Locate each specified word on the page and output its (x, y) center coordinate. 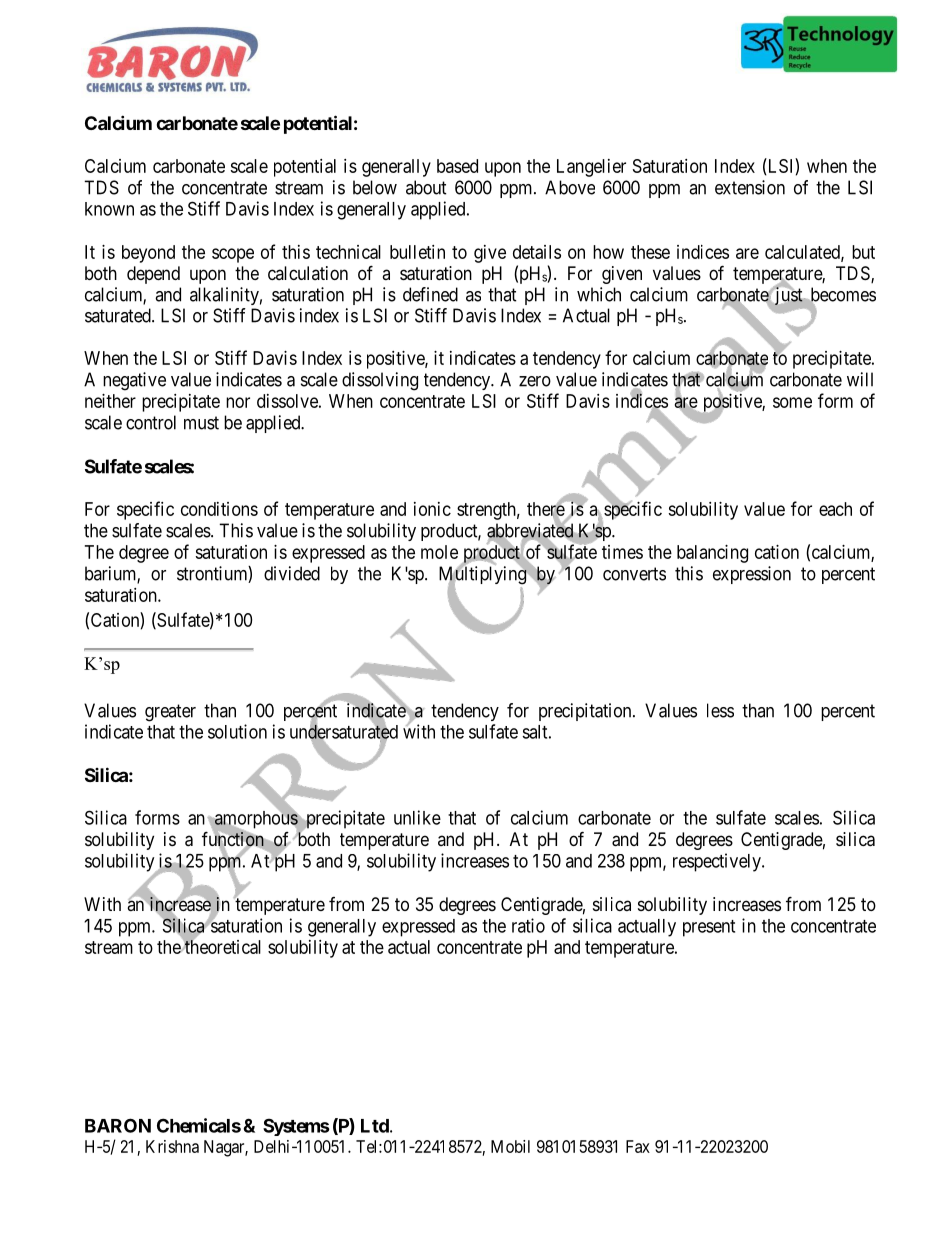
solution (237, 731)
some (792, 402)
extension (750, 187)
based (457, 166)
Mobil (510, 1146)
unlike (417, 817)
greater (170, 713)
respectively (718, 862)
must (201, 423)
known (109, 209)
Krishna (172, 1146)
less (720, 710)
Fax (638, 1146)
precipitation (586, 712)
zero (535, 381)
